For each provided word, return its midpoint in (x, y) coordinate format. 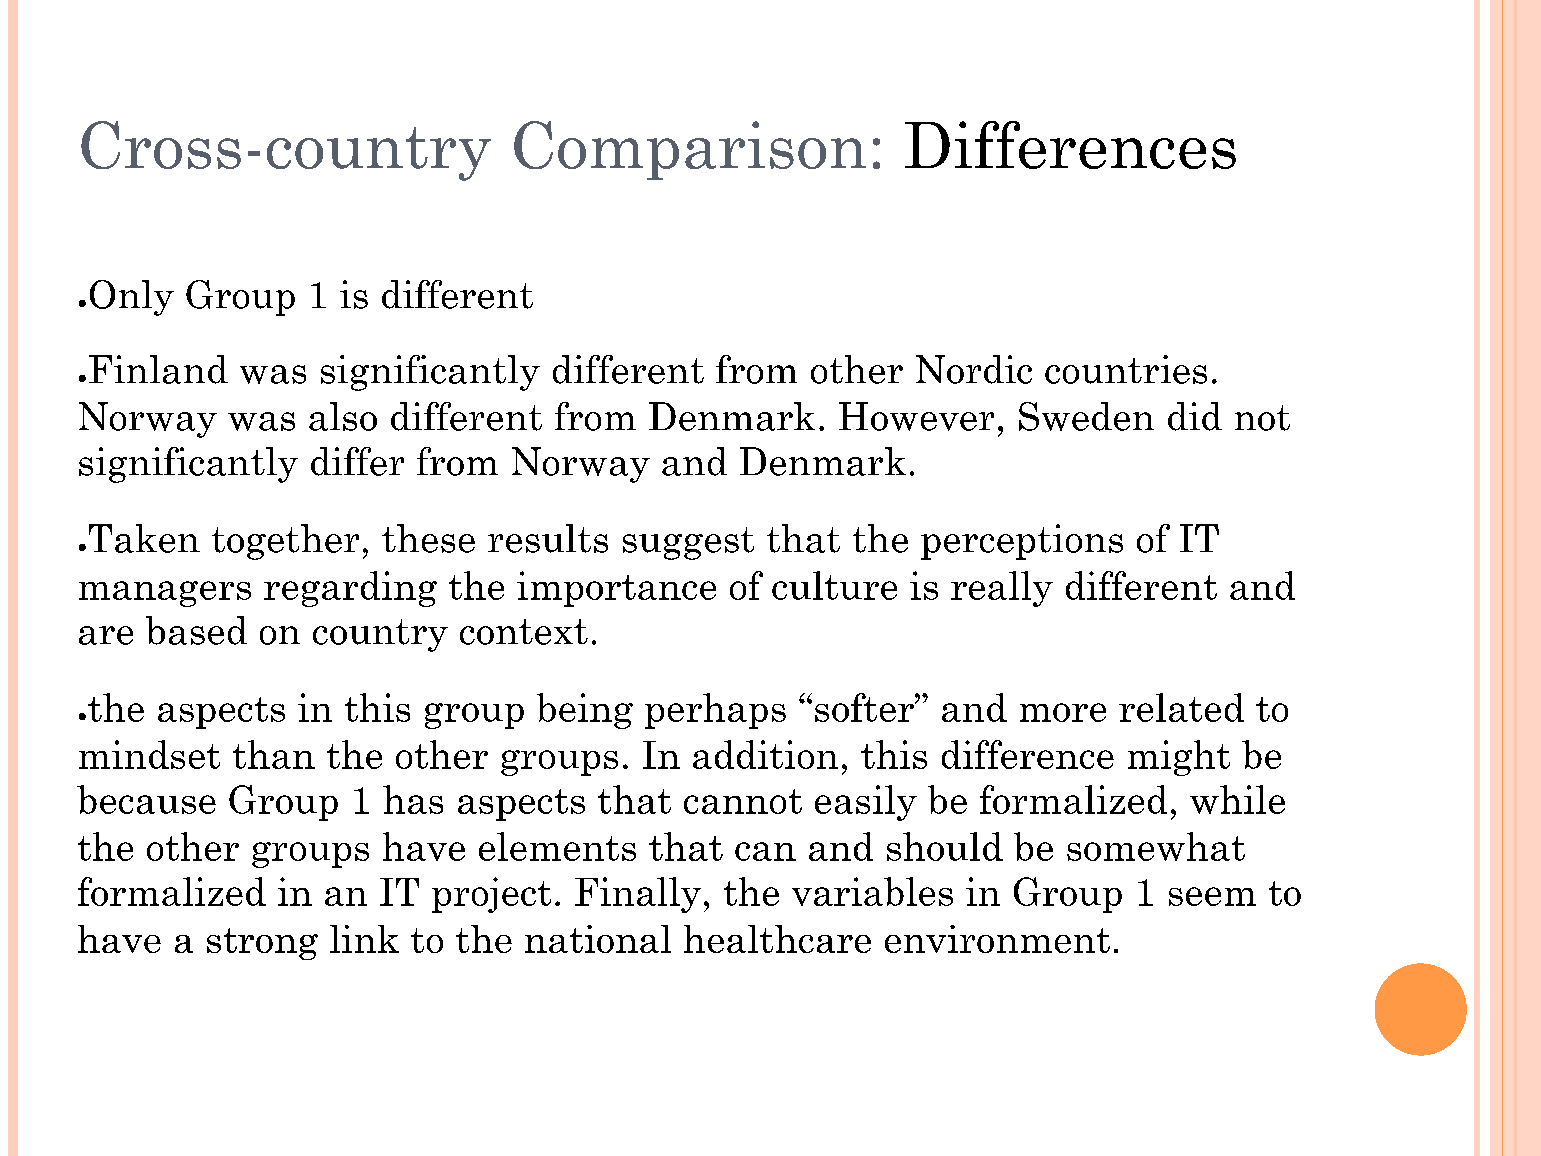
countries (1126, 369)
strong (262, 944)
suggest (688, 543)
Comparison (690, 150)
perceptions (1022, 542)
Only (132, 298)
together (285, 542)
